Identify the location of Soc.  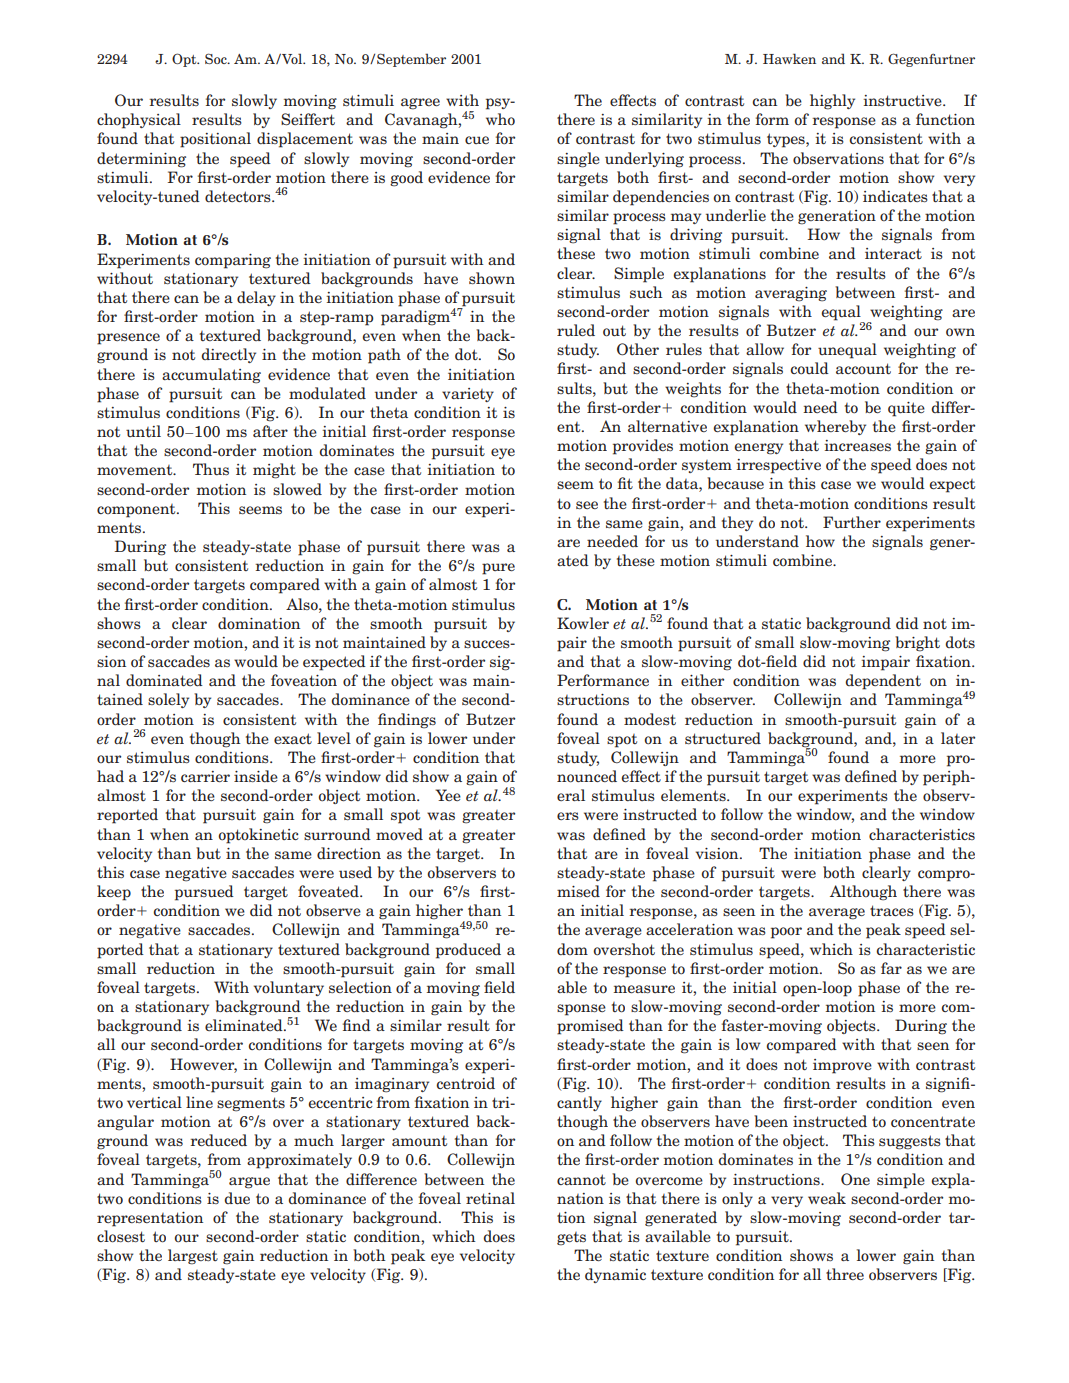
(217, 58).
